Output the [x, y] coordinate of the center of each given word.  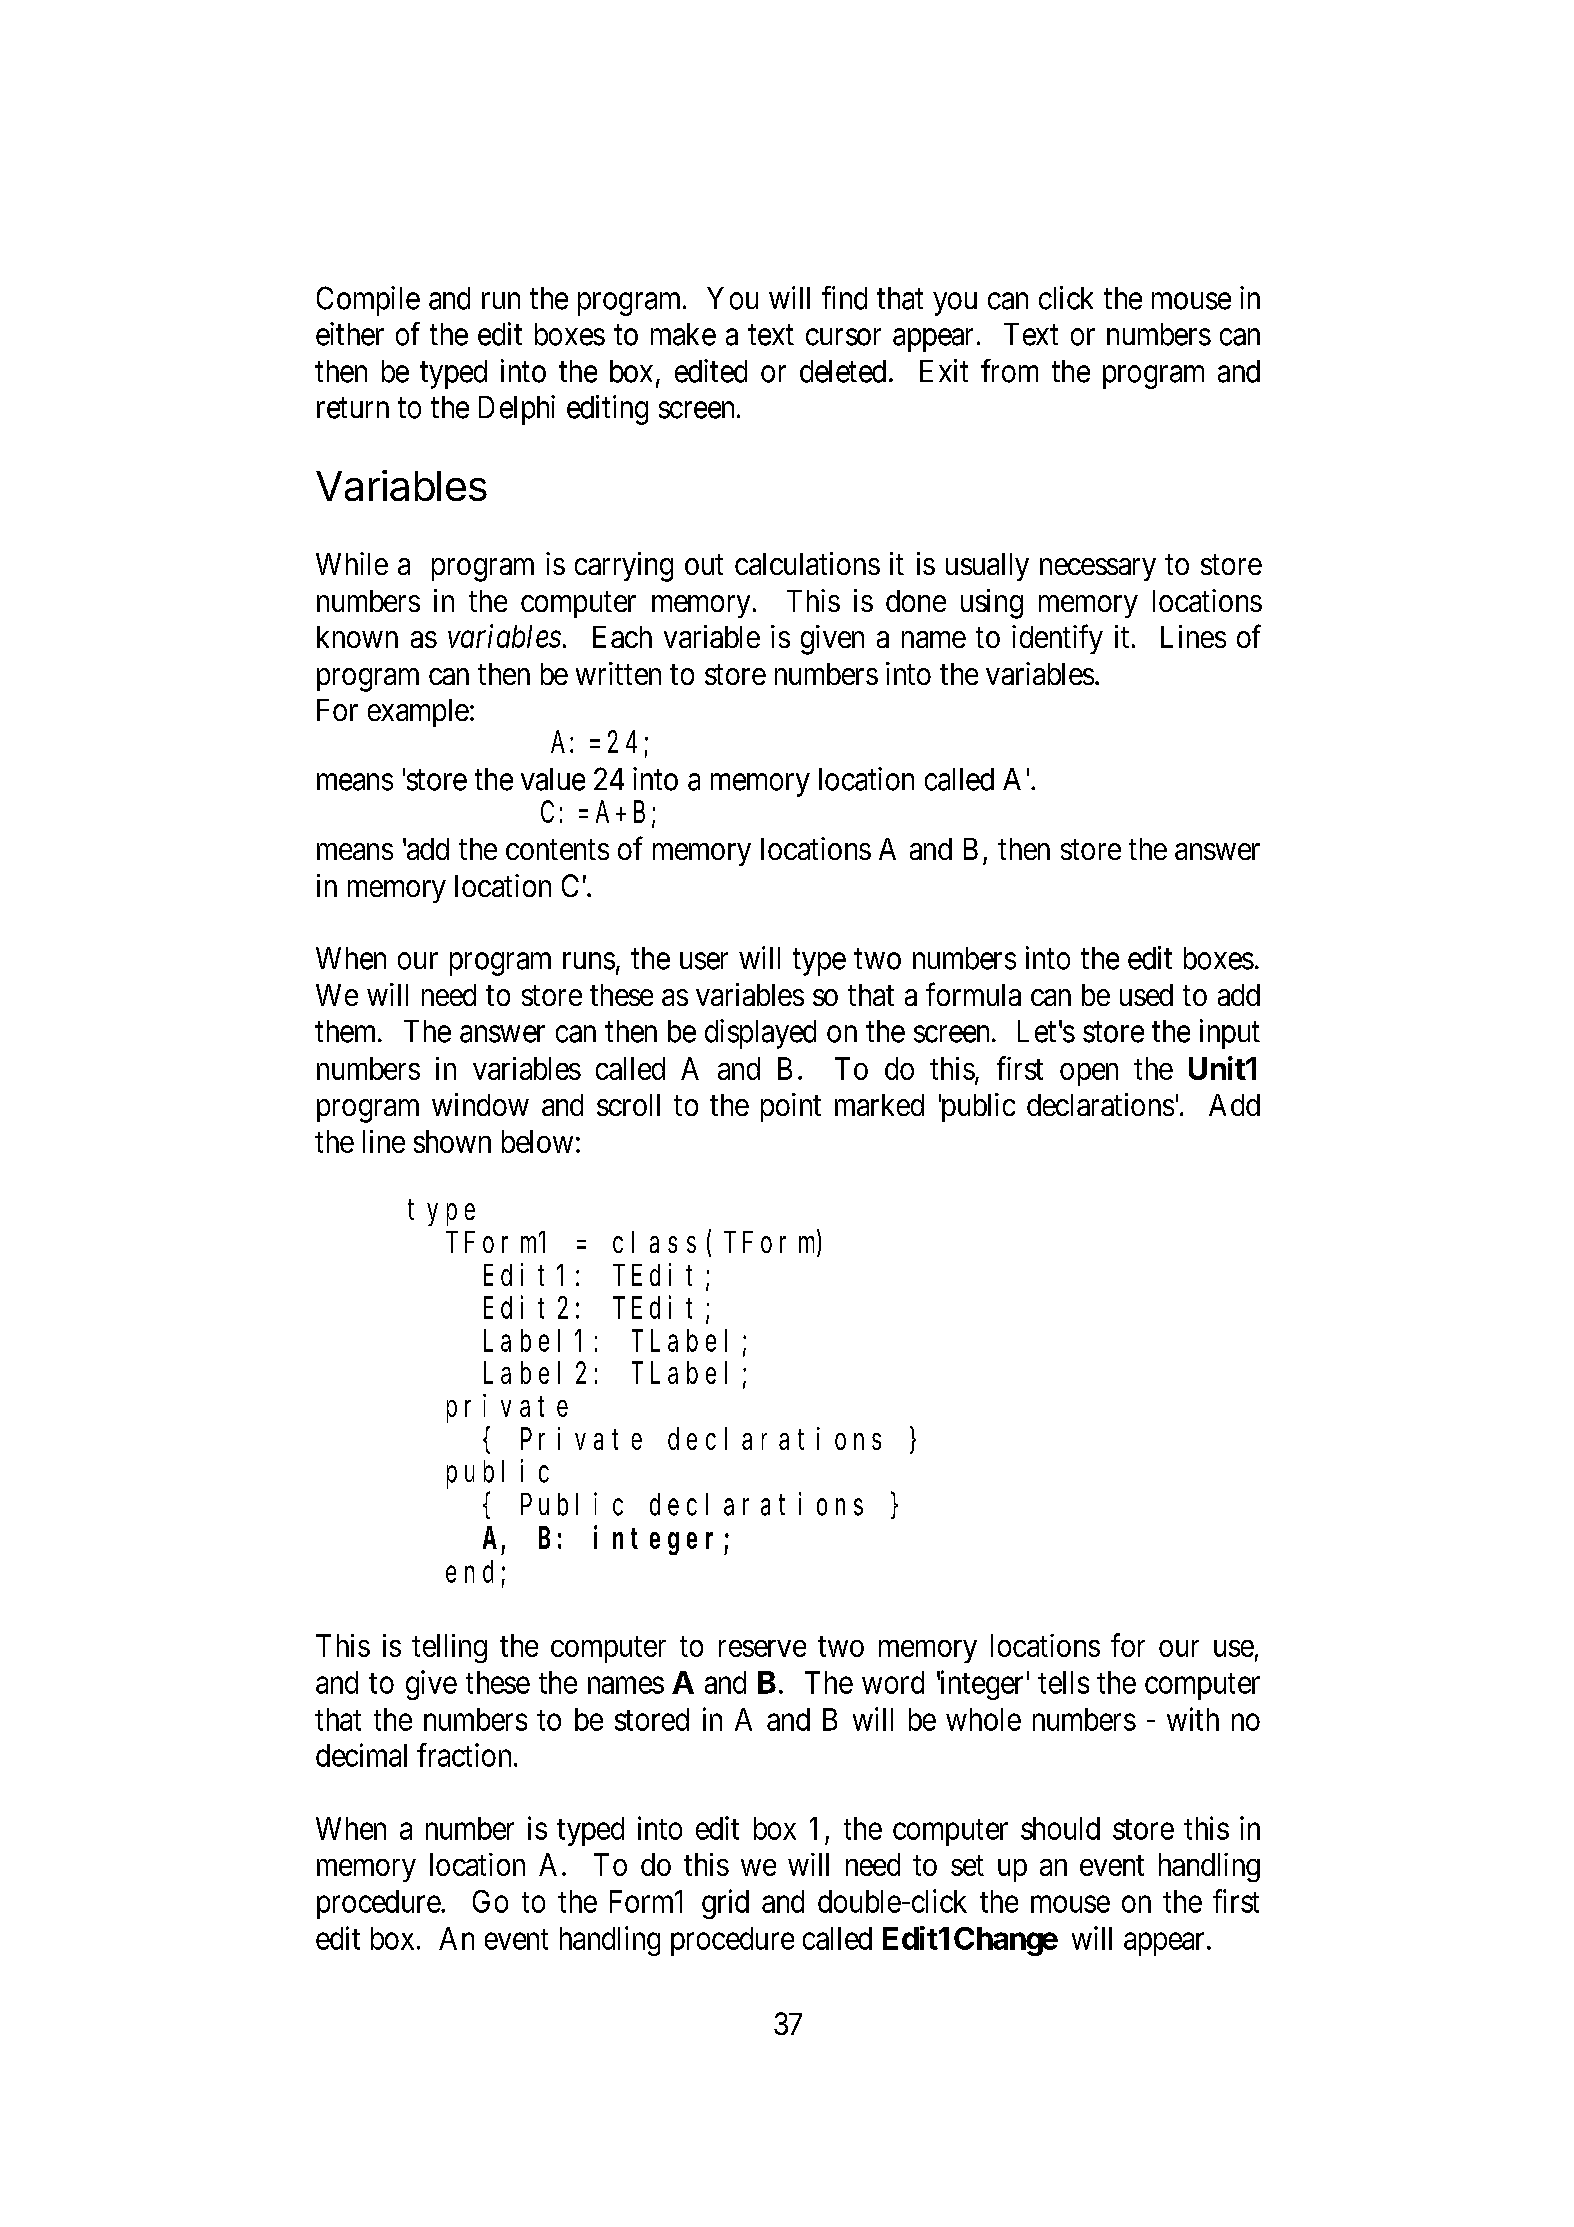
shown [452, 1141]
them [347, 1031]
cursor [843, 337]
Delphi [517, 410]
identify [1057, 639]
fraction [466, 1755]
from [1009, 371]
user [704, 961]
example [418, 713]
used [1146, 995]
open [1089, 1074]
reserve [762, 1648]
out [704, 565]
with [1193, 1719]
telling [449, 1648]
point [791, 1107]
